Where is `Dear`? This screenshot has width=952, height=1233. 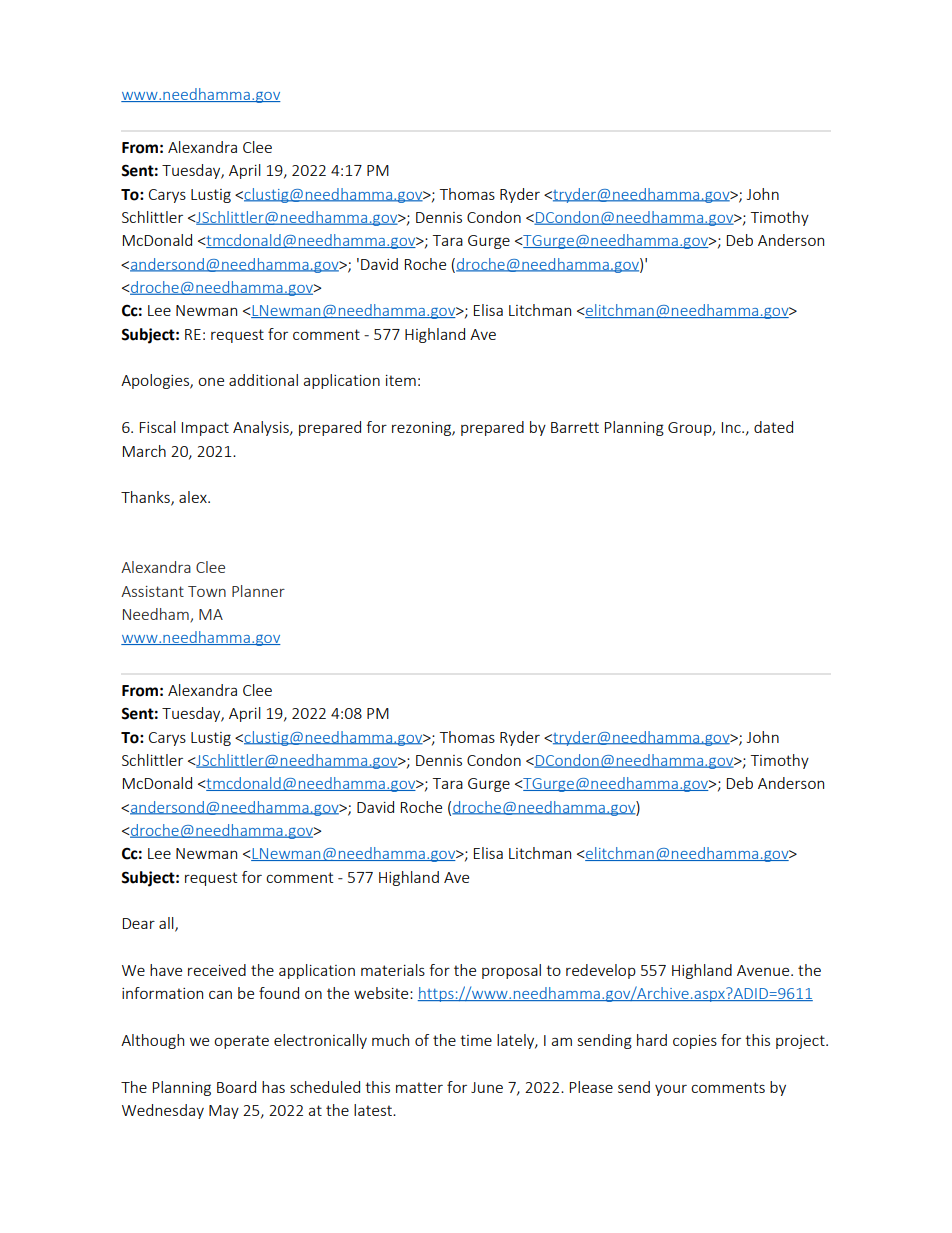 Dear is located at coordinates (139, 923).
